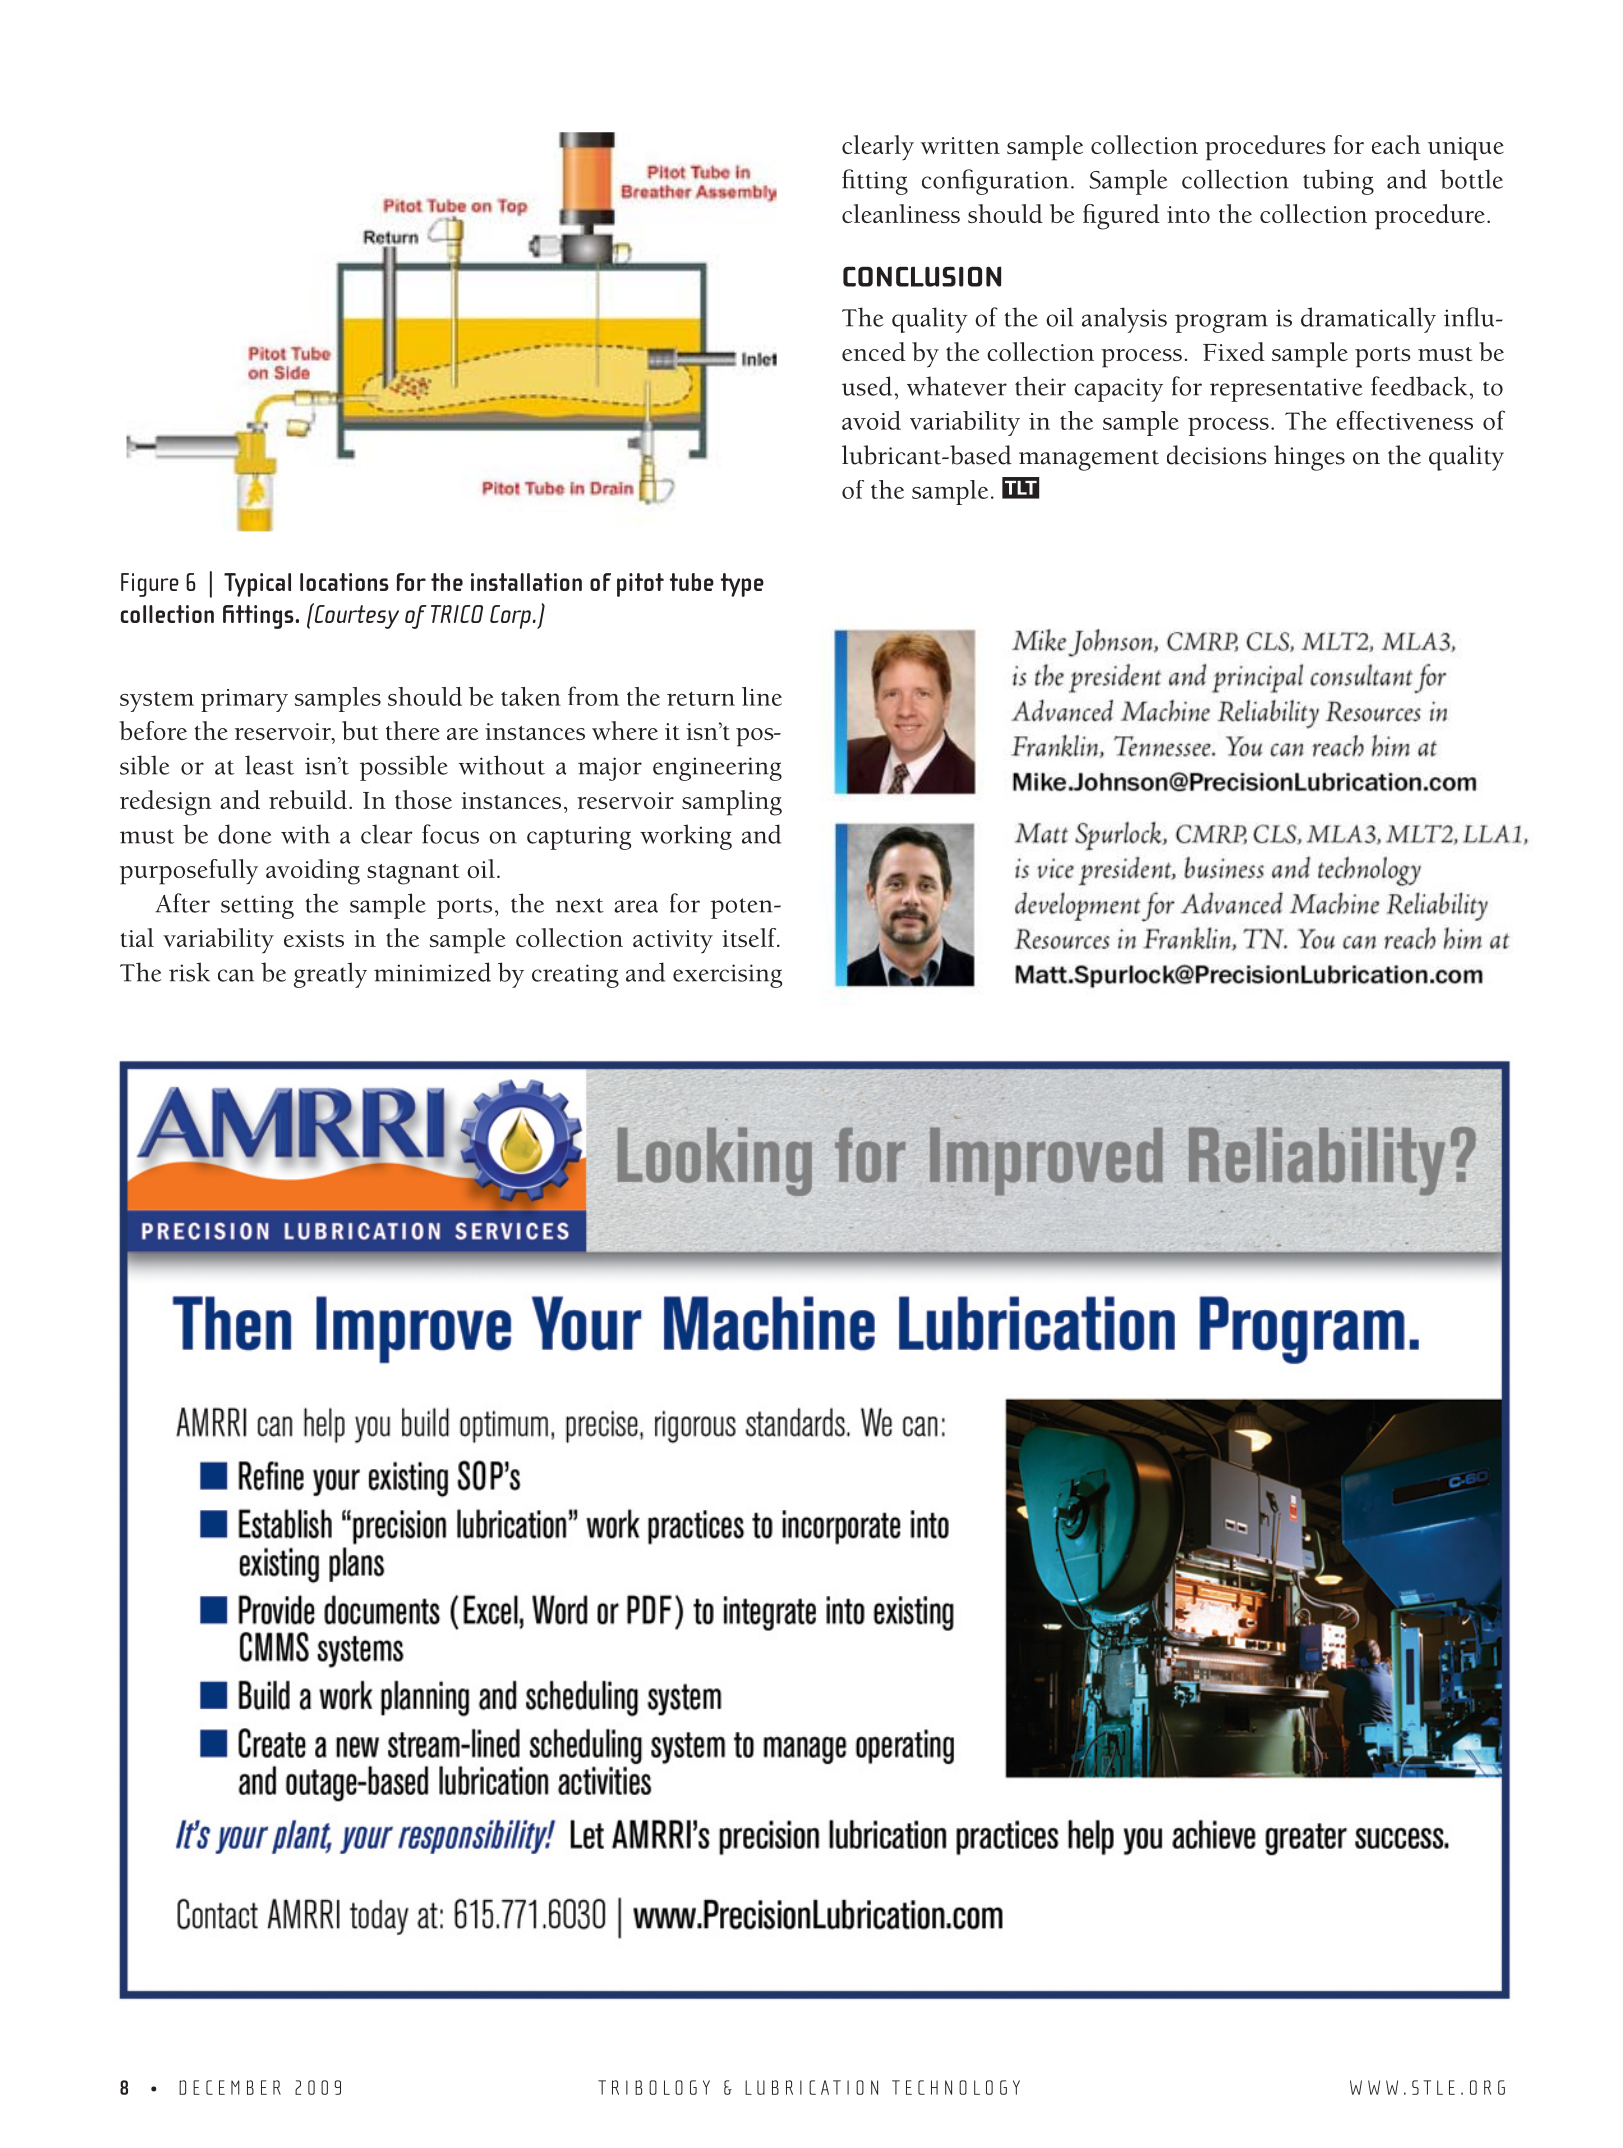 The width and height of the screenshot is (1623, 2148). Describe the element at coordinates (344, 582) in the screenshot. I see `locations` at that location.
